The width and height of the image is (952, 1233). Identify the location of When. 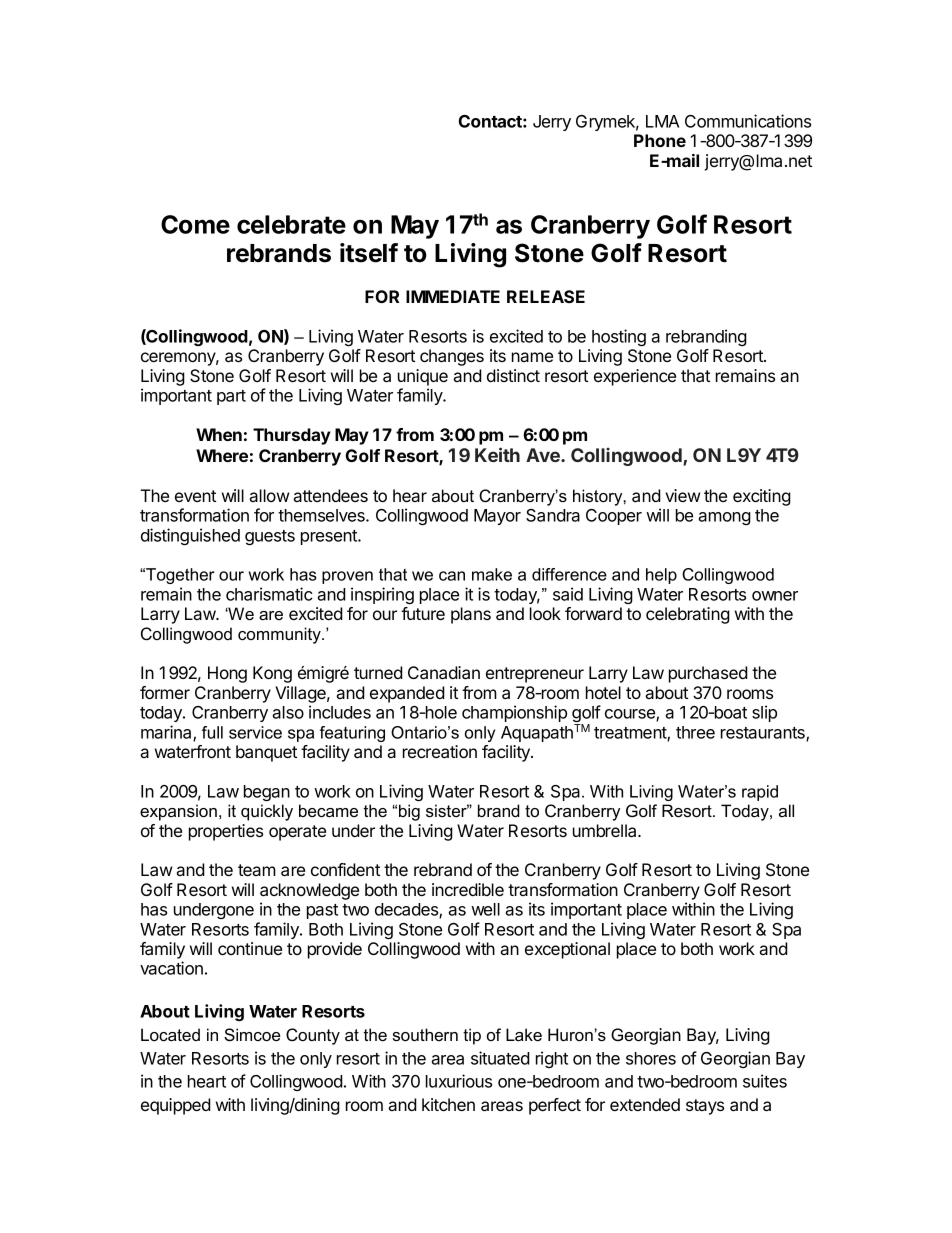
(219, 434).
